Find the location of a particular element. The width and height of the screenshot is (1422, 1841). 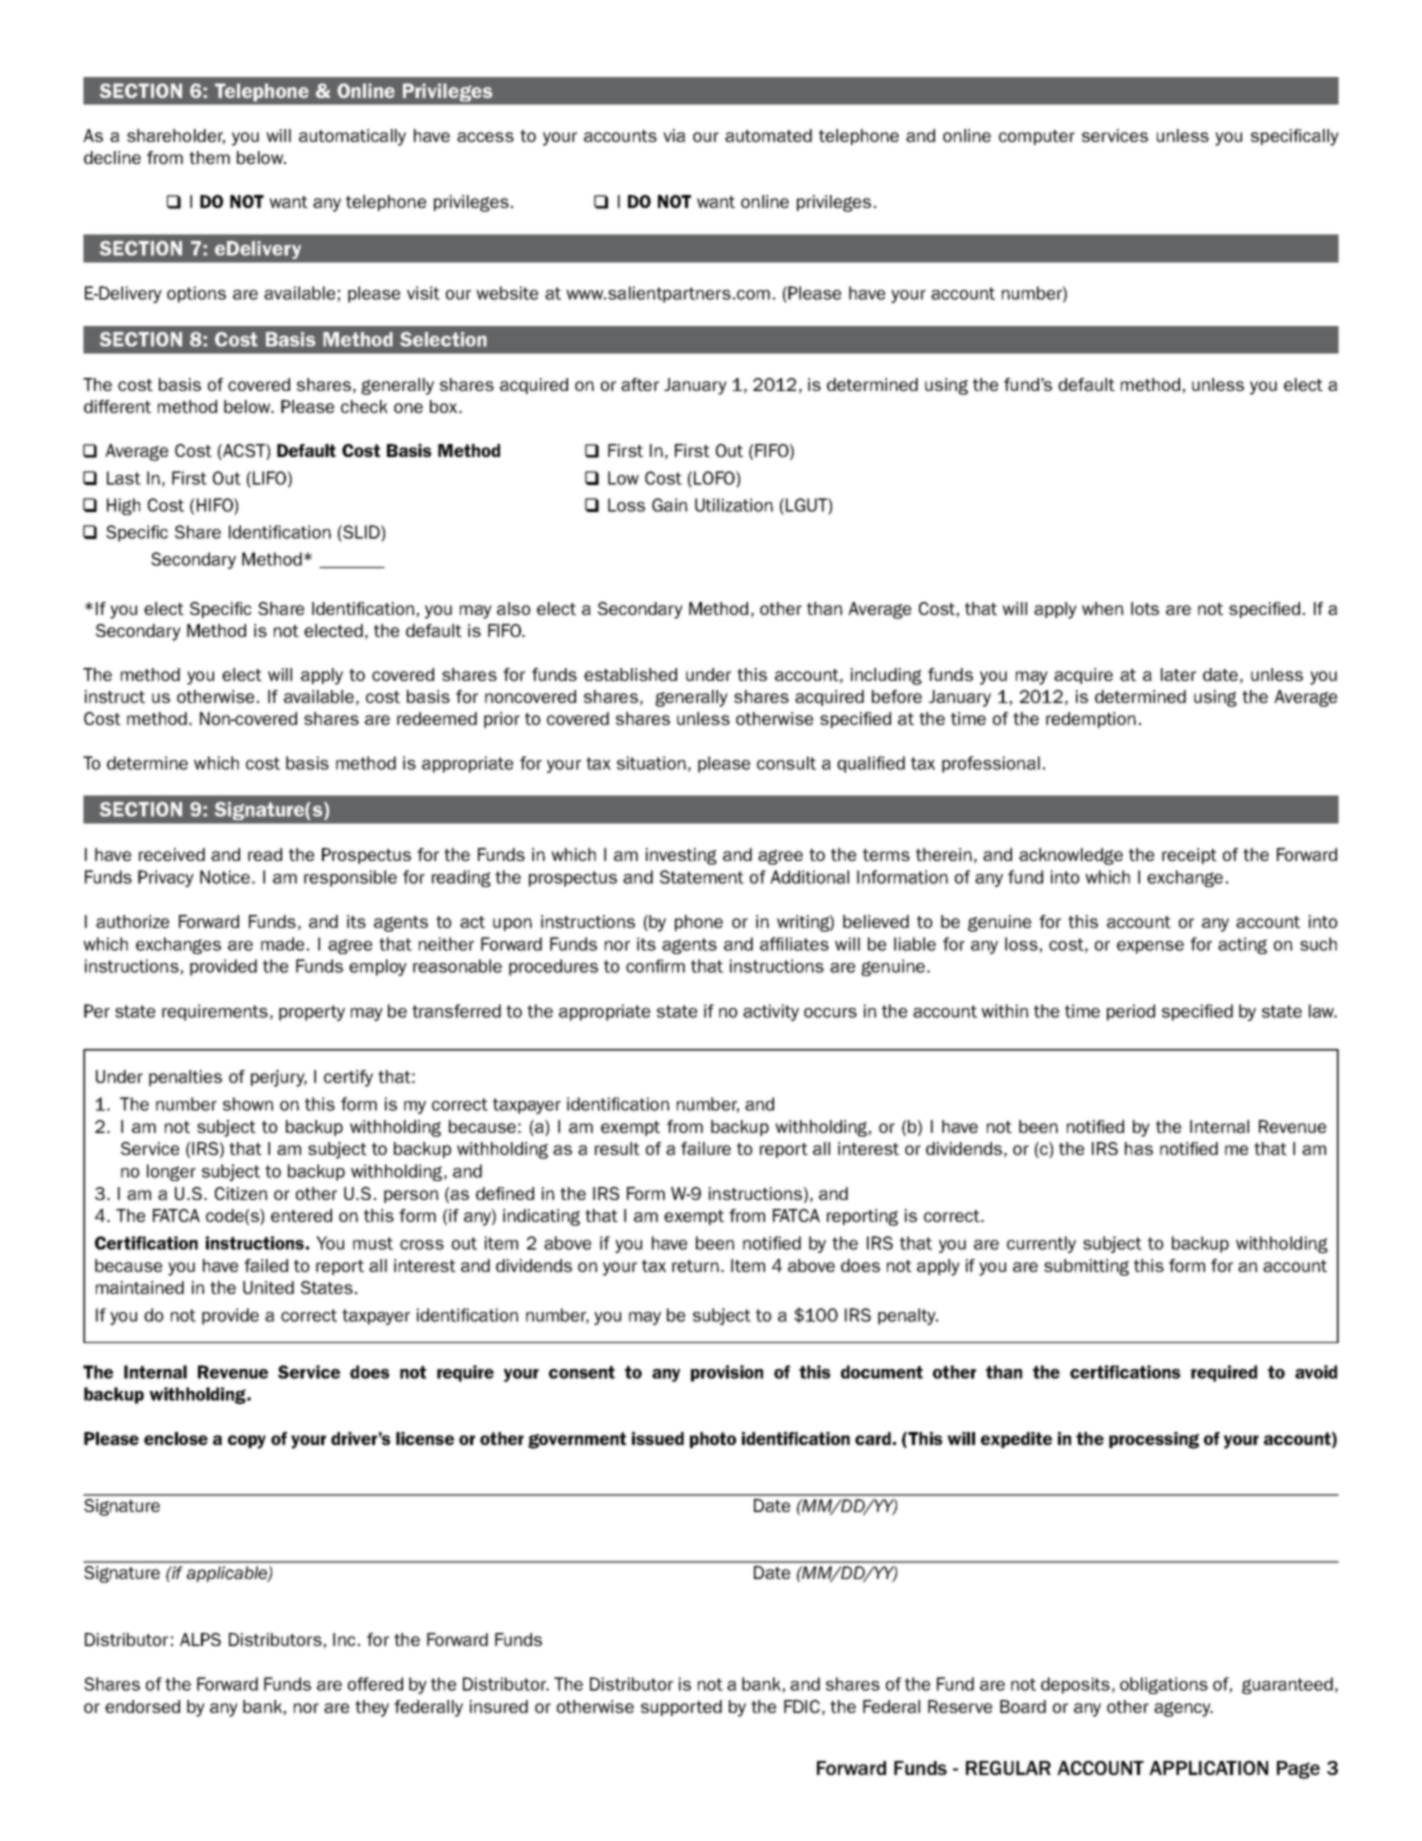

shown is located at coordinates (248, 1104).
